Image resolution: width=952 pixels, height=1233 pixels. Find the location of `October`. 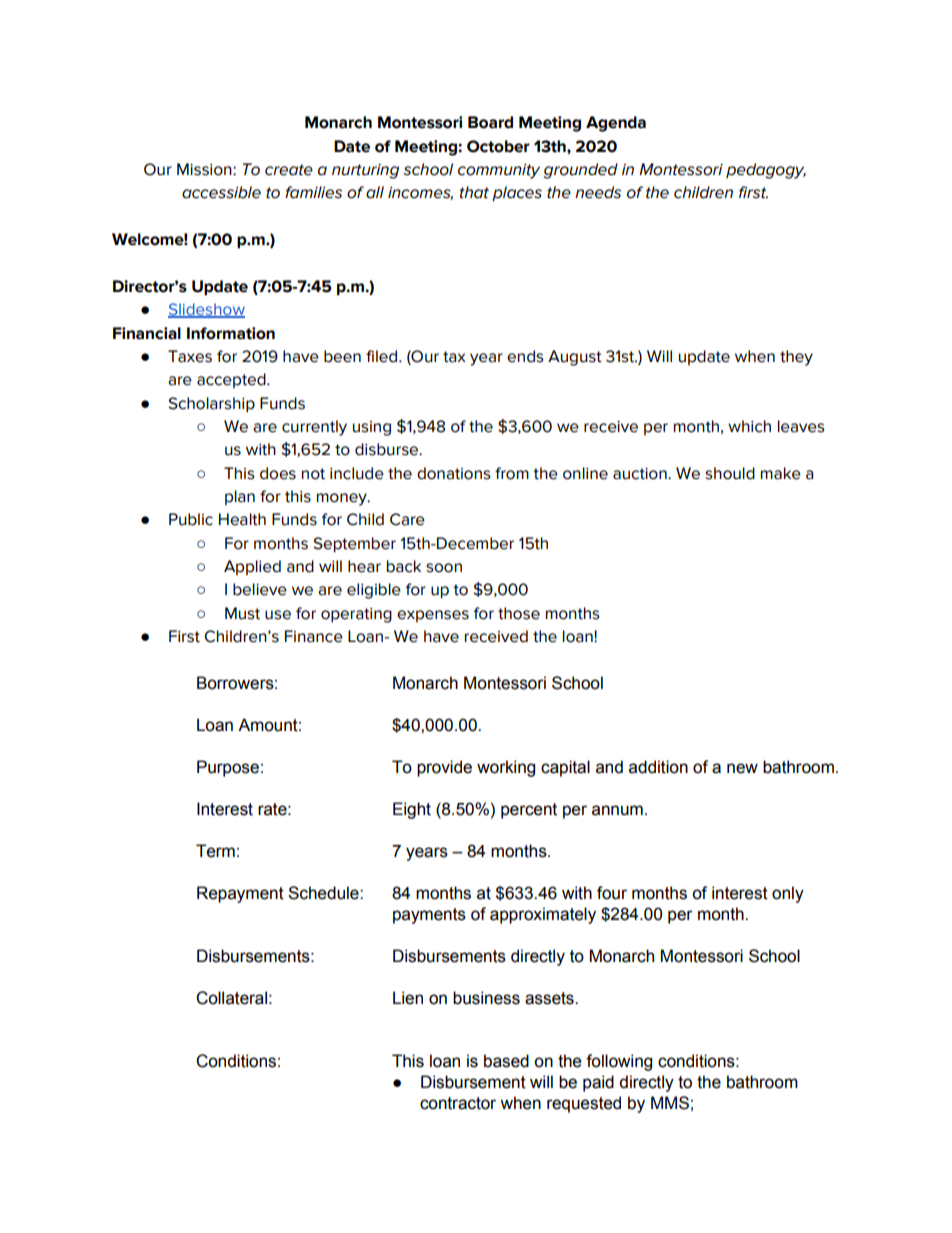

October is located at coordinates (498, 146).
